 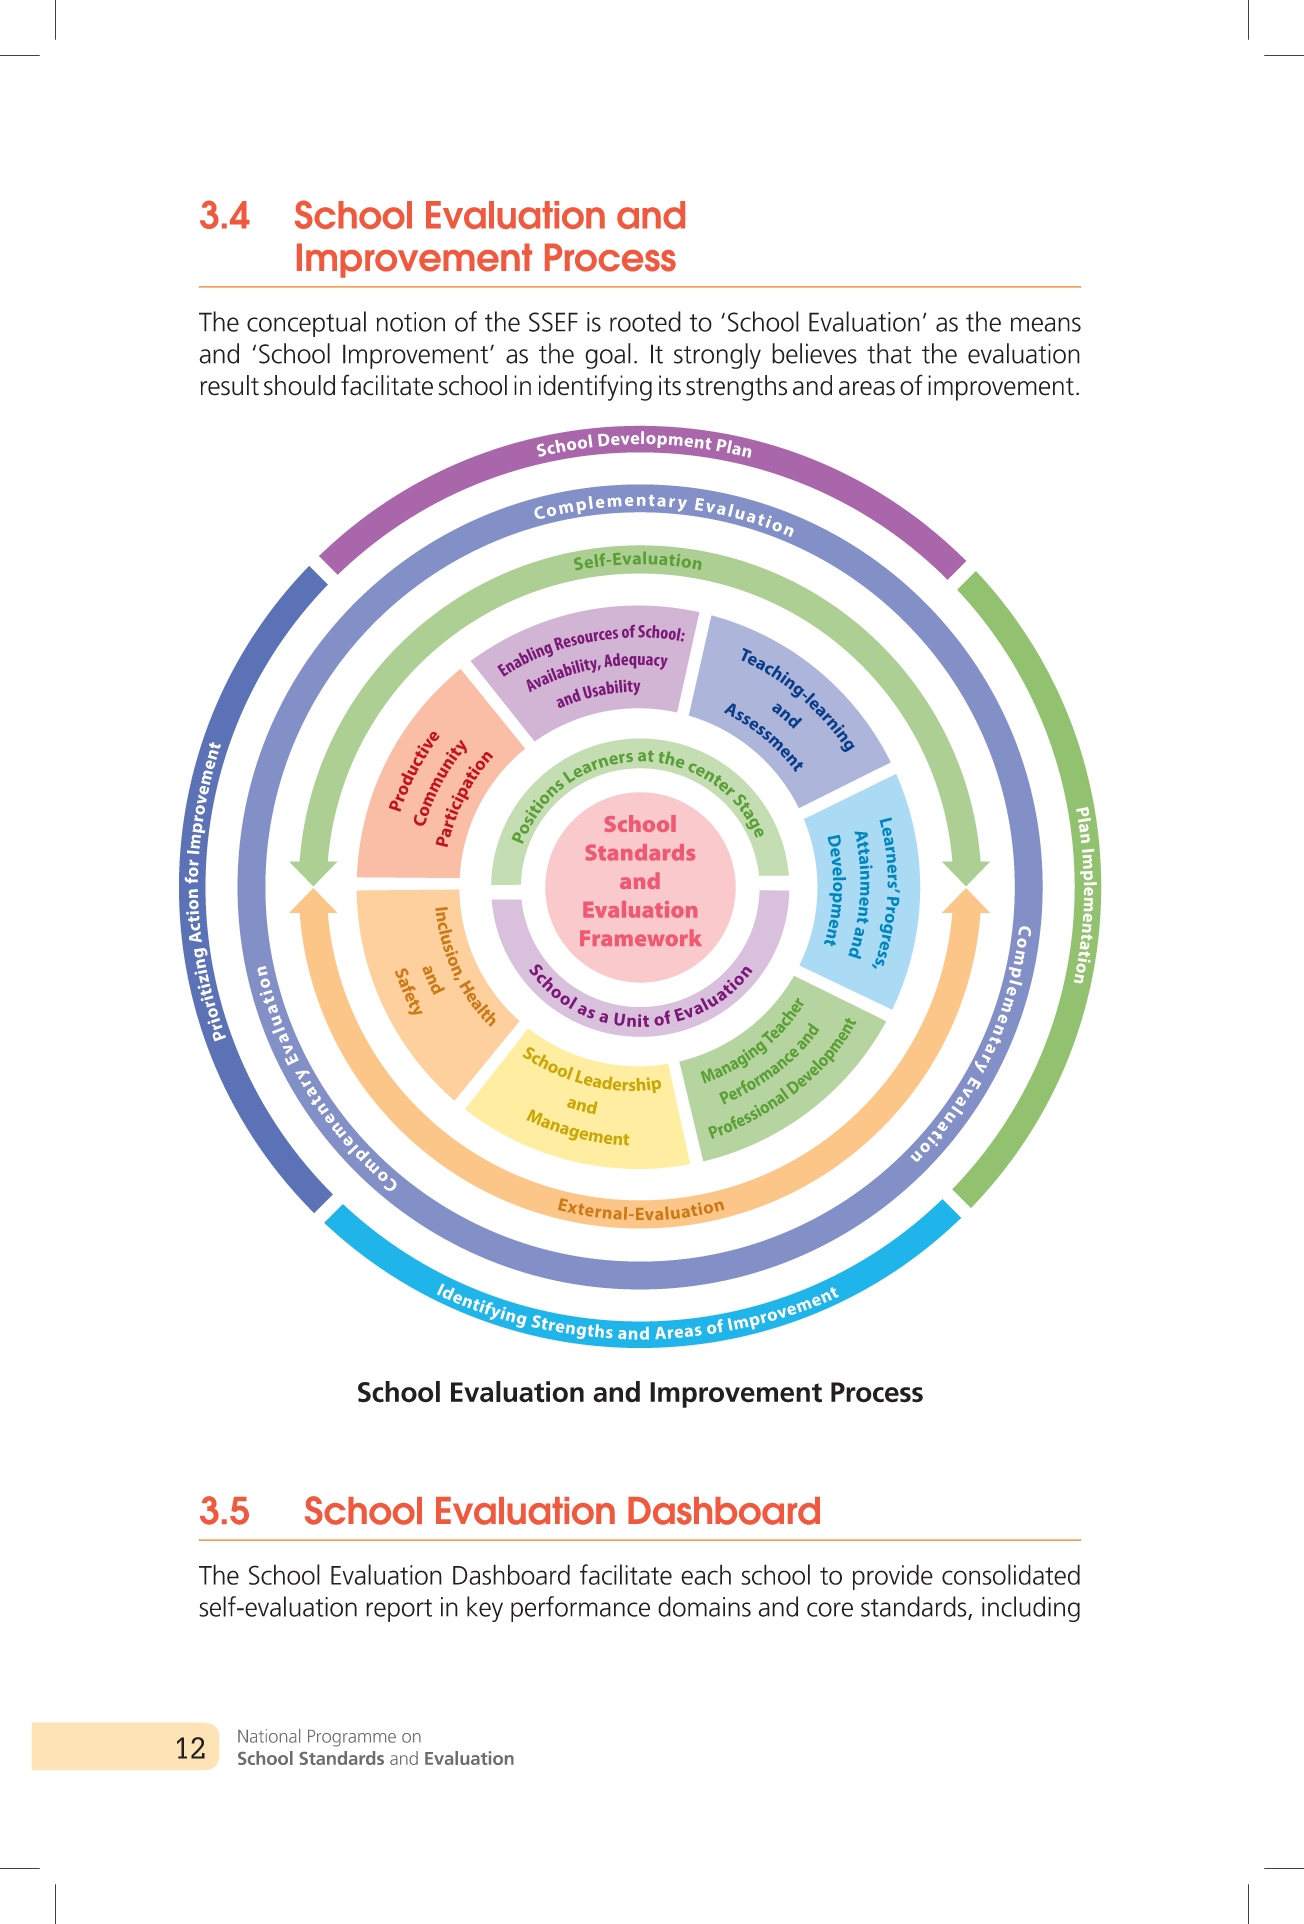 I want to click on should, so click(x=299, y=385).
